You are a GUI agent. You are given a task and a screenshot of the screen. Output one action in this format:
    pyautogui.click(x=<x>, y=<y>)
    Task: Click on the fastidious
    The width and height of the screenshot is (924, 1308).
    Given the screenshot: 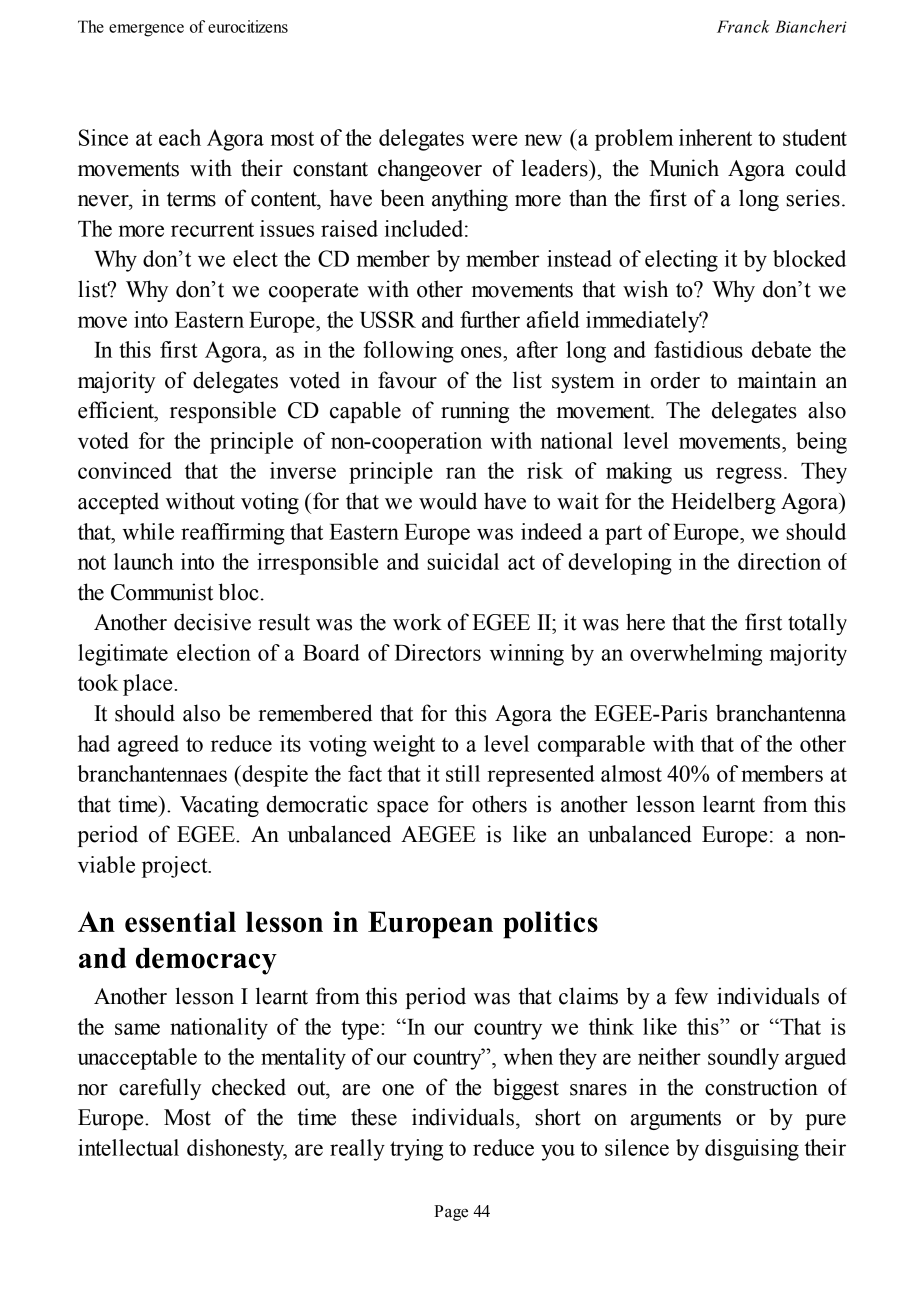 What is the action you would take?
    pyautogui.click(x=698, y=349)
